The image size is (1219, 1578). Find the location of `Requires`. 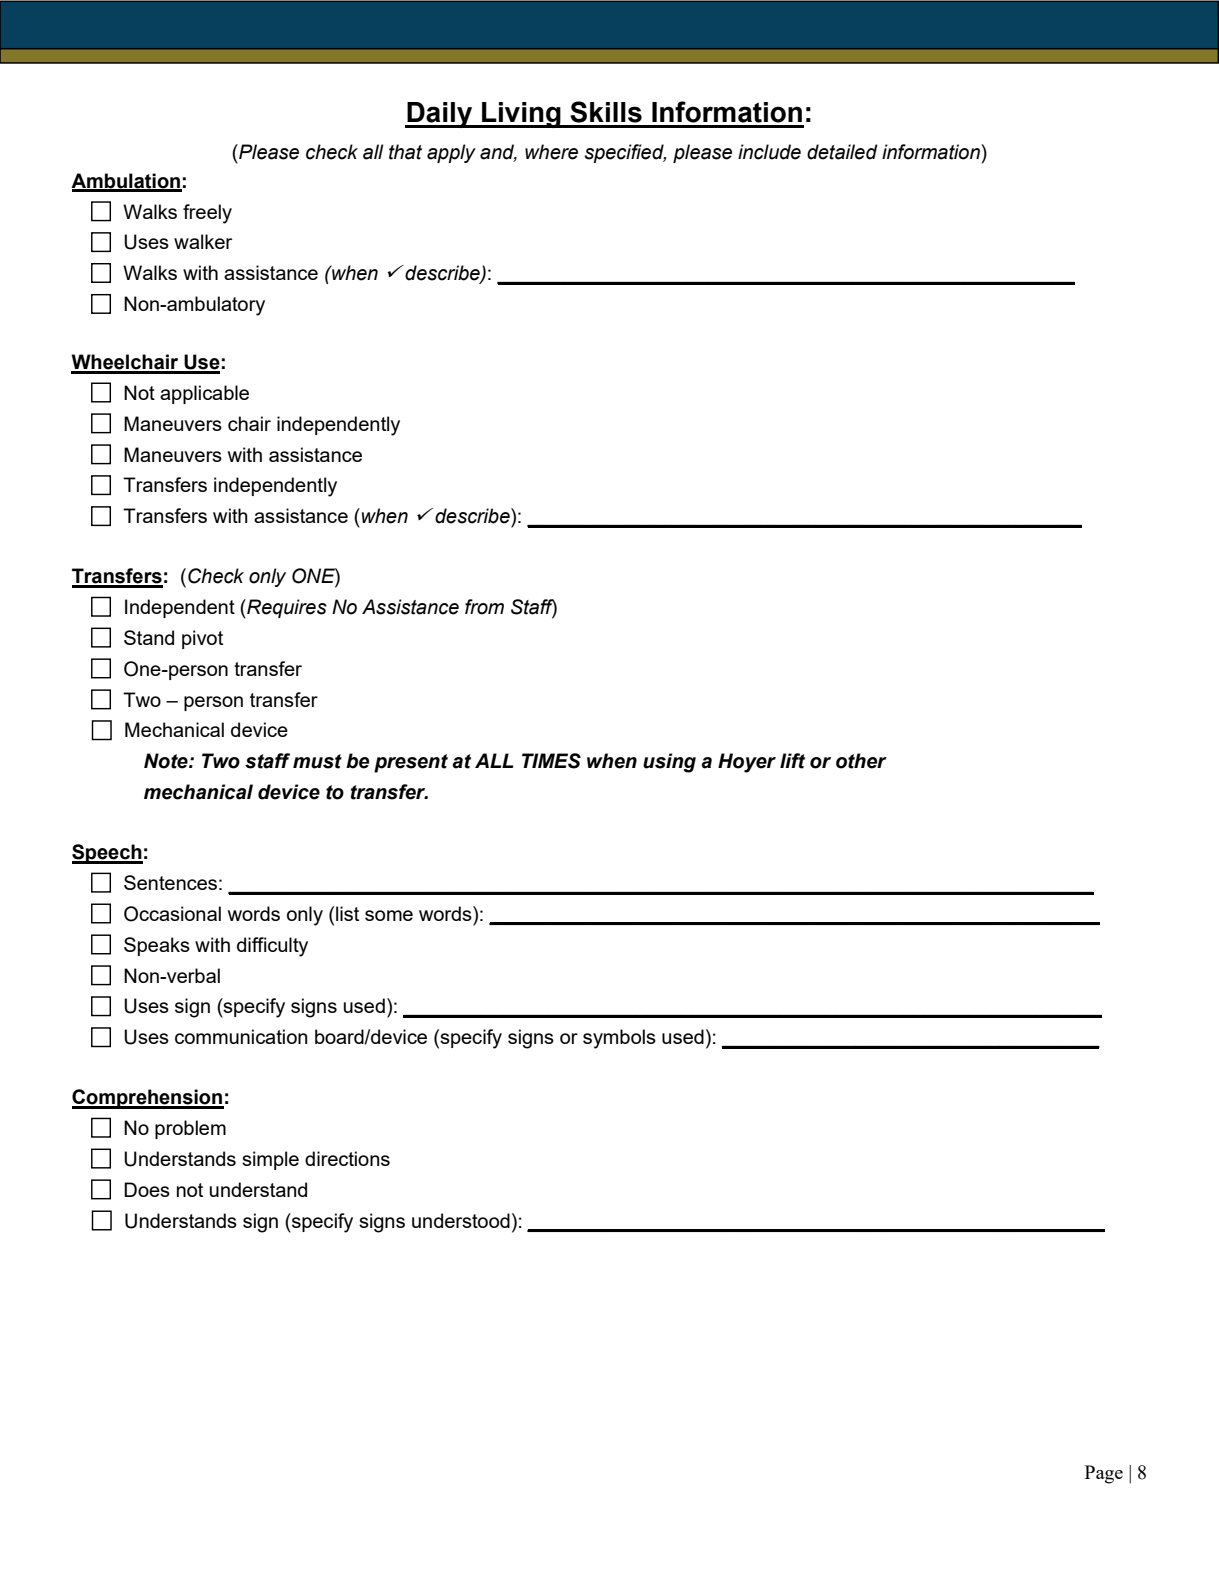

Requires is located at coordinates (286, 609).
